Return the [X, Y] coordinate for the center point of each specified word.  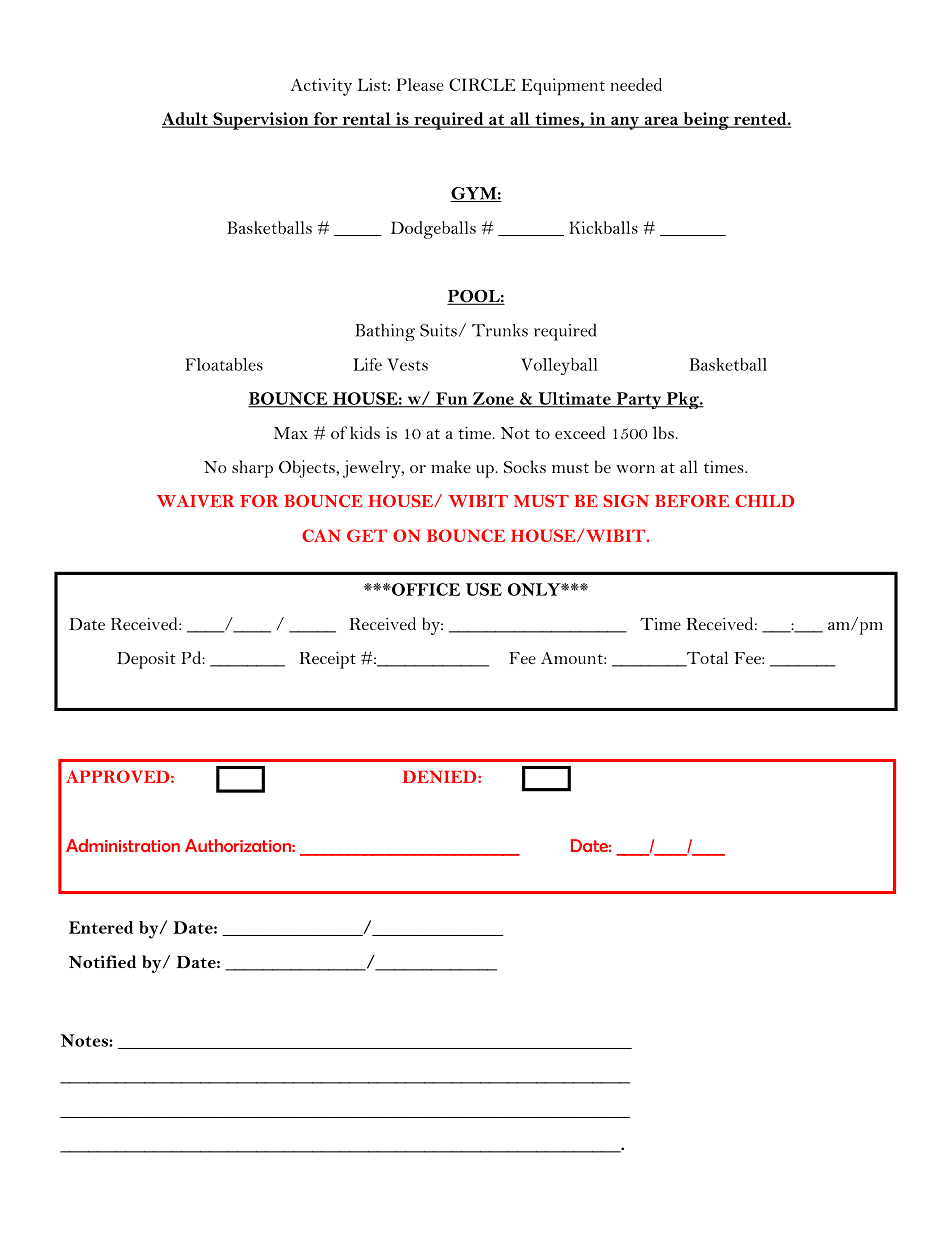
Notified [102, 961]
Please [420, 84]
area [661, 121]
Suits [438, 330]
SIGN [626, 501]
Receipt [328, 660]
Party [639, 400]
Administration [123, 845]
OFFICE [425, 589]
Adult [186, 119]
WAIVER [195, 501]
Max [291, 433]
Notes [85, 1040]
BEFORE [692, 500]
